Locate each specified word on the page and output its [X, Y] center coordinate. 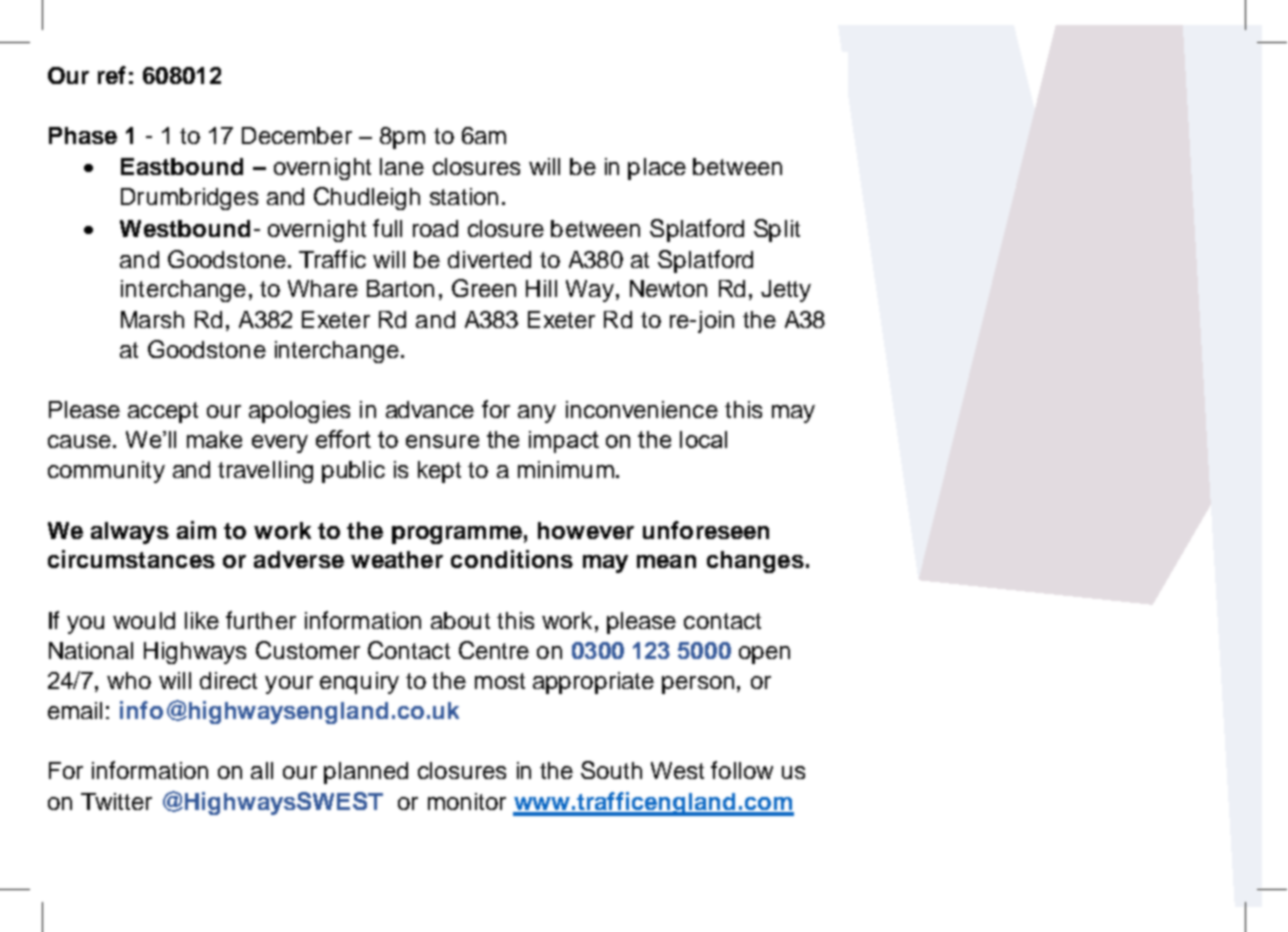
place [657, 169]
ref [112, 75]
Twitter [116, 801]
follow [742, 770]
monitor [467, 801]
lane [402, 166]
